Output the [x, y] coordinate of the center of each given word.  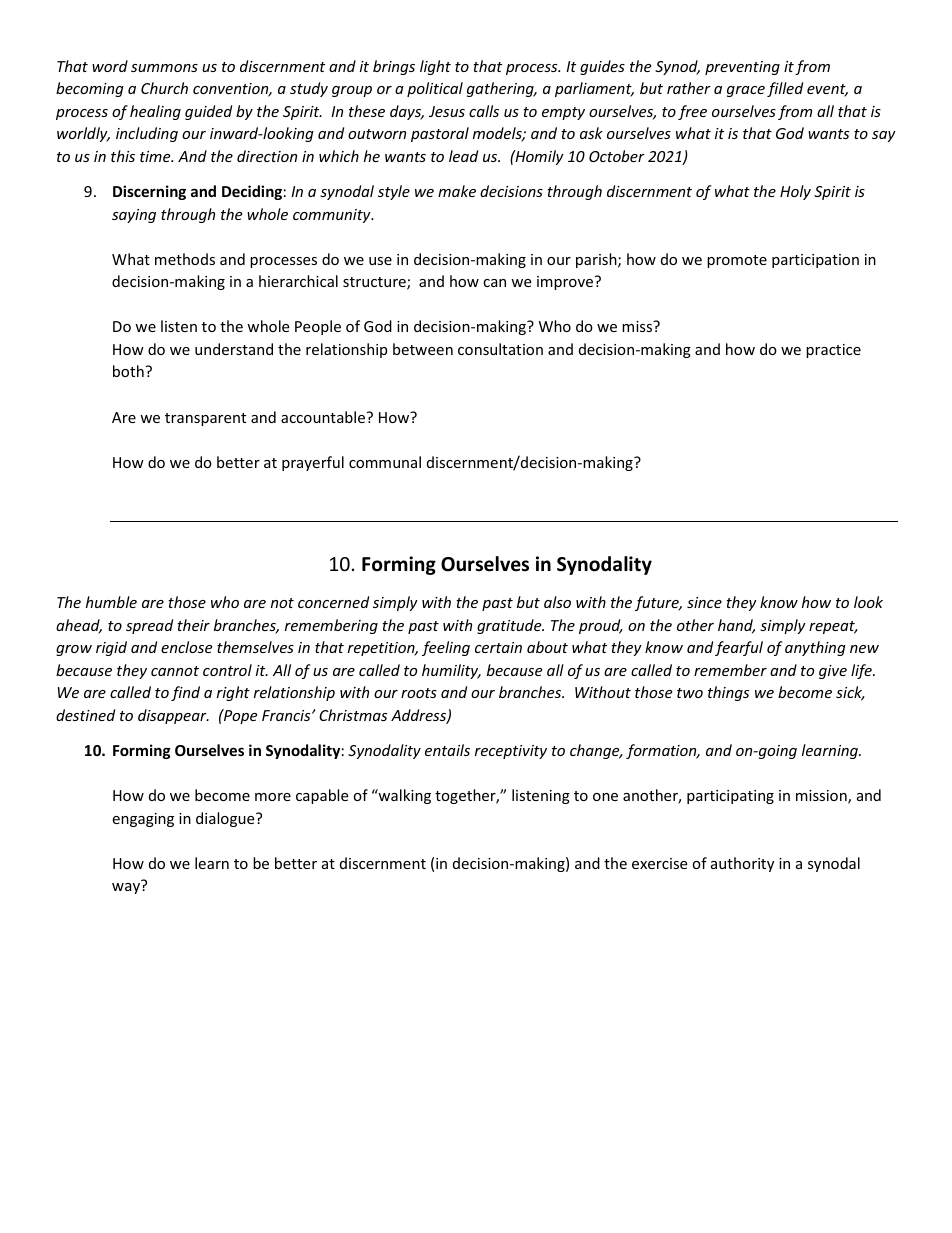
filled [785, 89]
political [435, 89]
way [126, 888]
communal [385, 462]
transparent [205, 419]
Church [164, 88]
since [704, 602]
